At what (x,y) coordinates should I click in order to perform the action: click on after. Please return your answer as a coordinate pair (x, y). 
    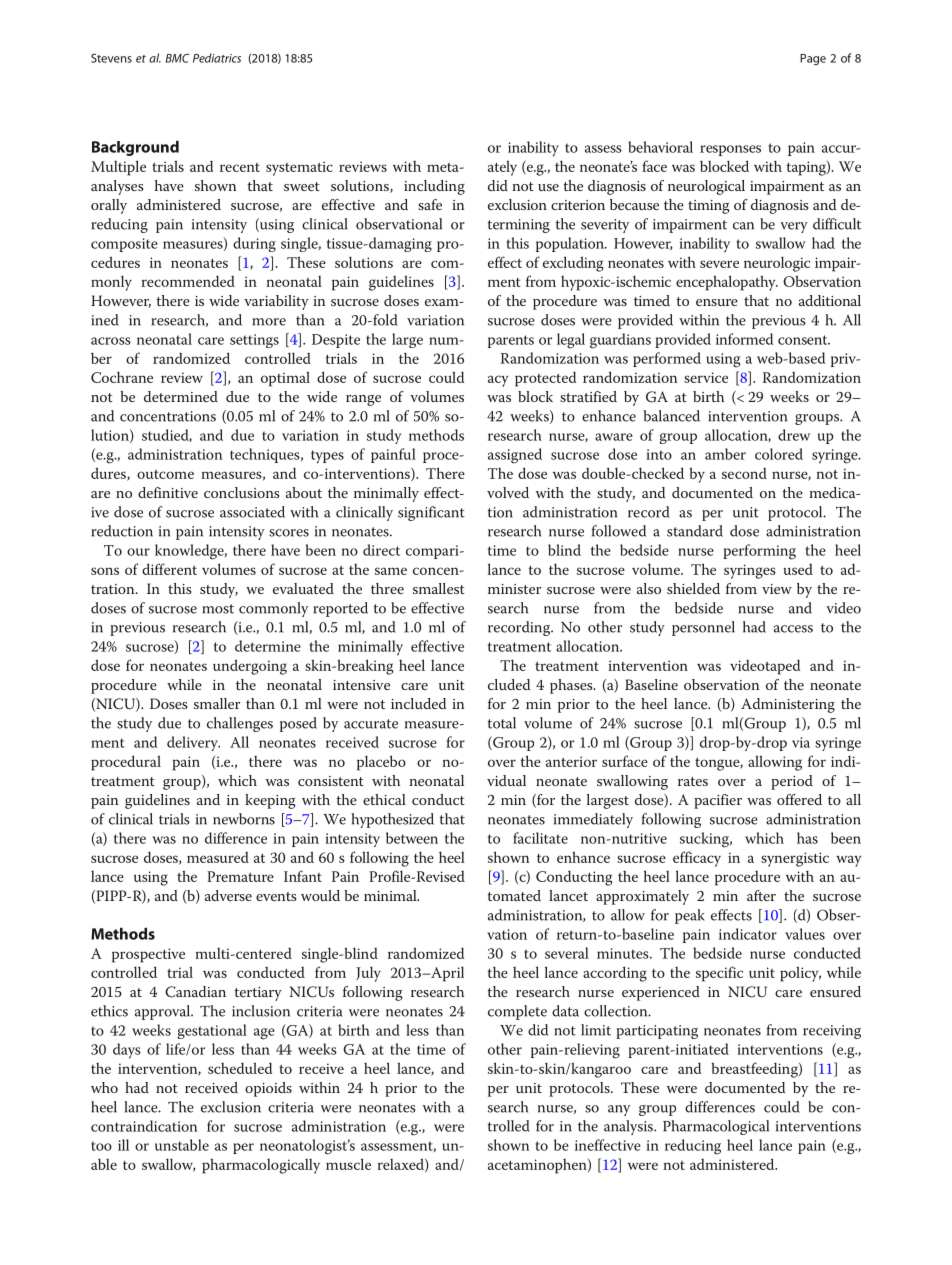
    Looking at the image, I should click on (761, 895).
